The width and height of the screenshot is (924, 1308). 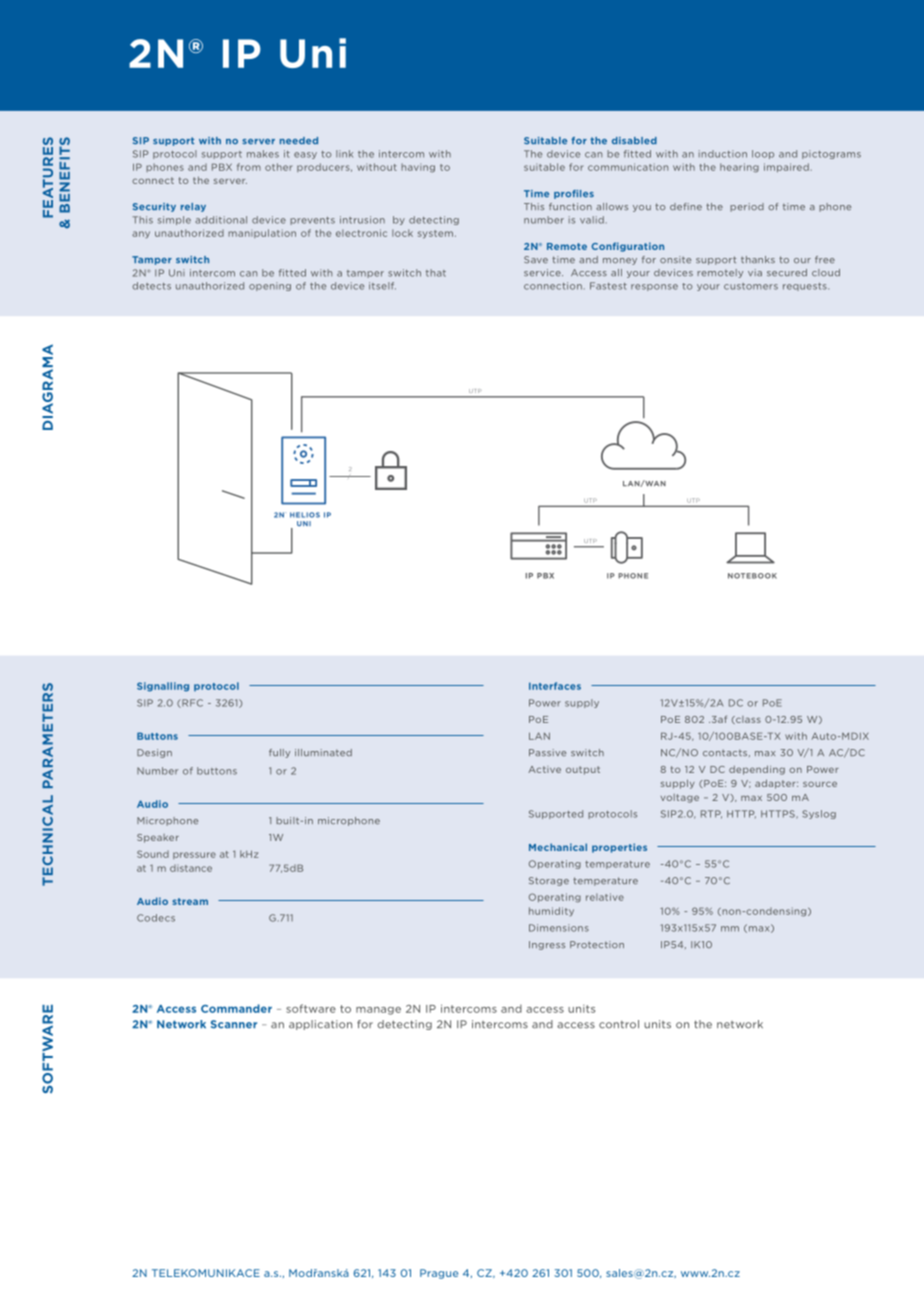 What do you see at coordinates (249, 167) in the screenshot?
I see `from` at bounding box center [249, 167].
